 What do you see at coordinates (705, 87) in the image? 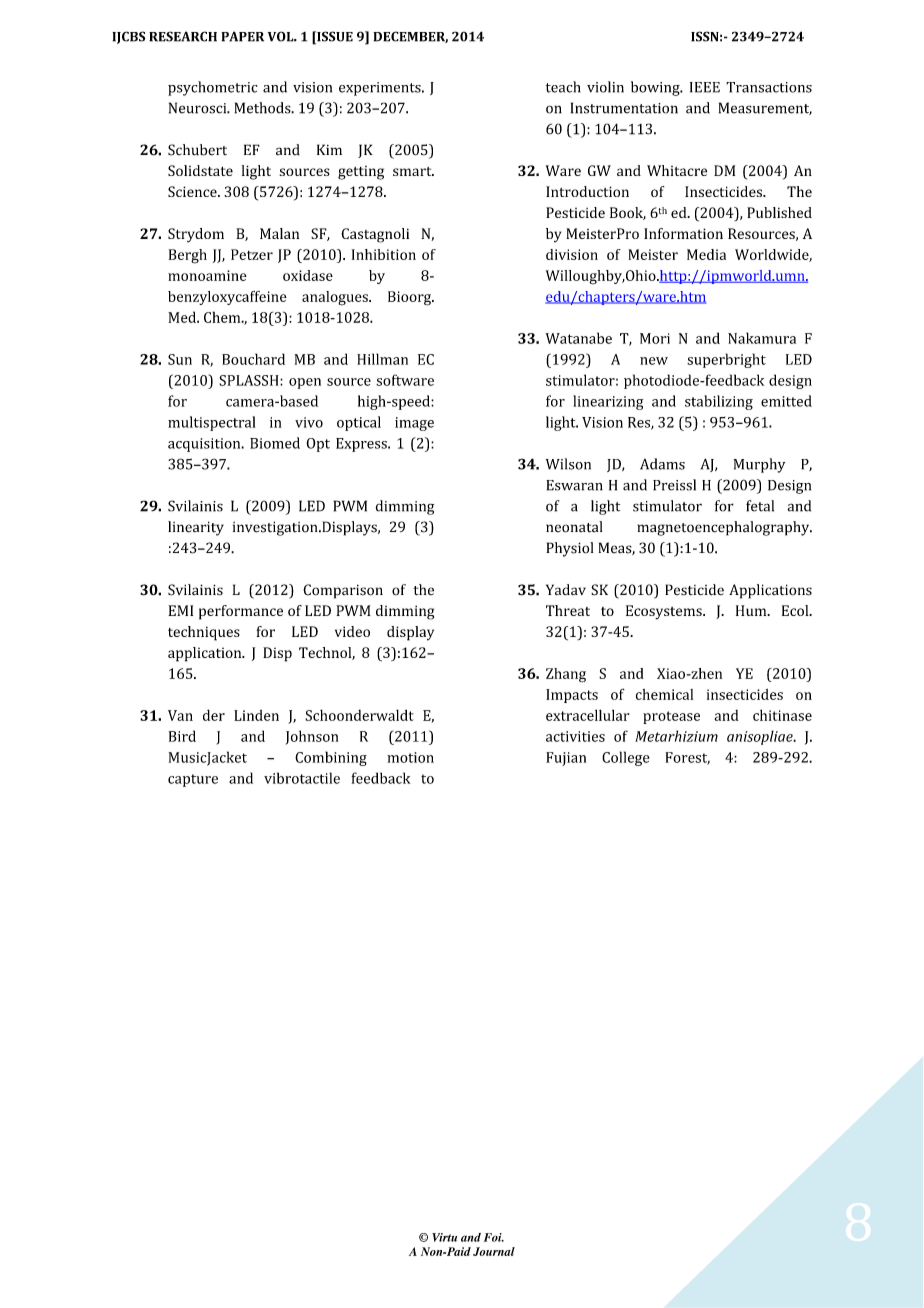
I see `IEEE` at bounding box center [705, 87].
